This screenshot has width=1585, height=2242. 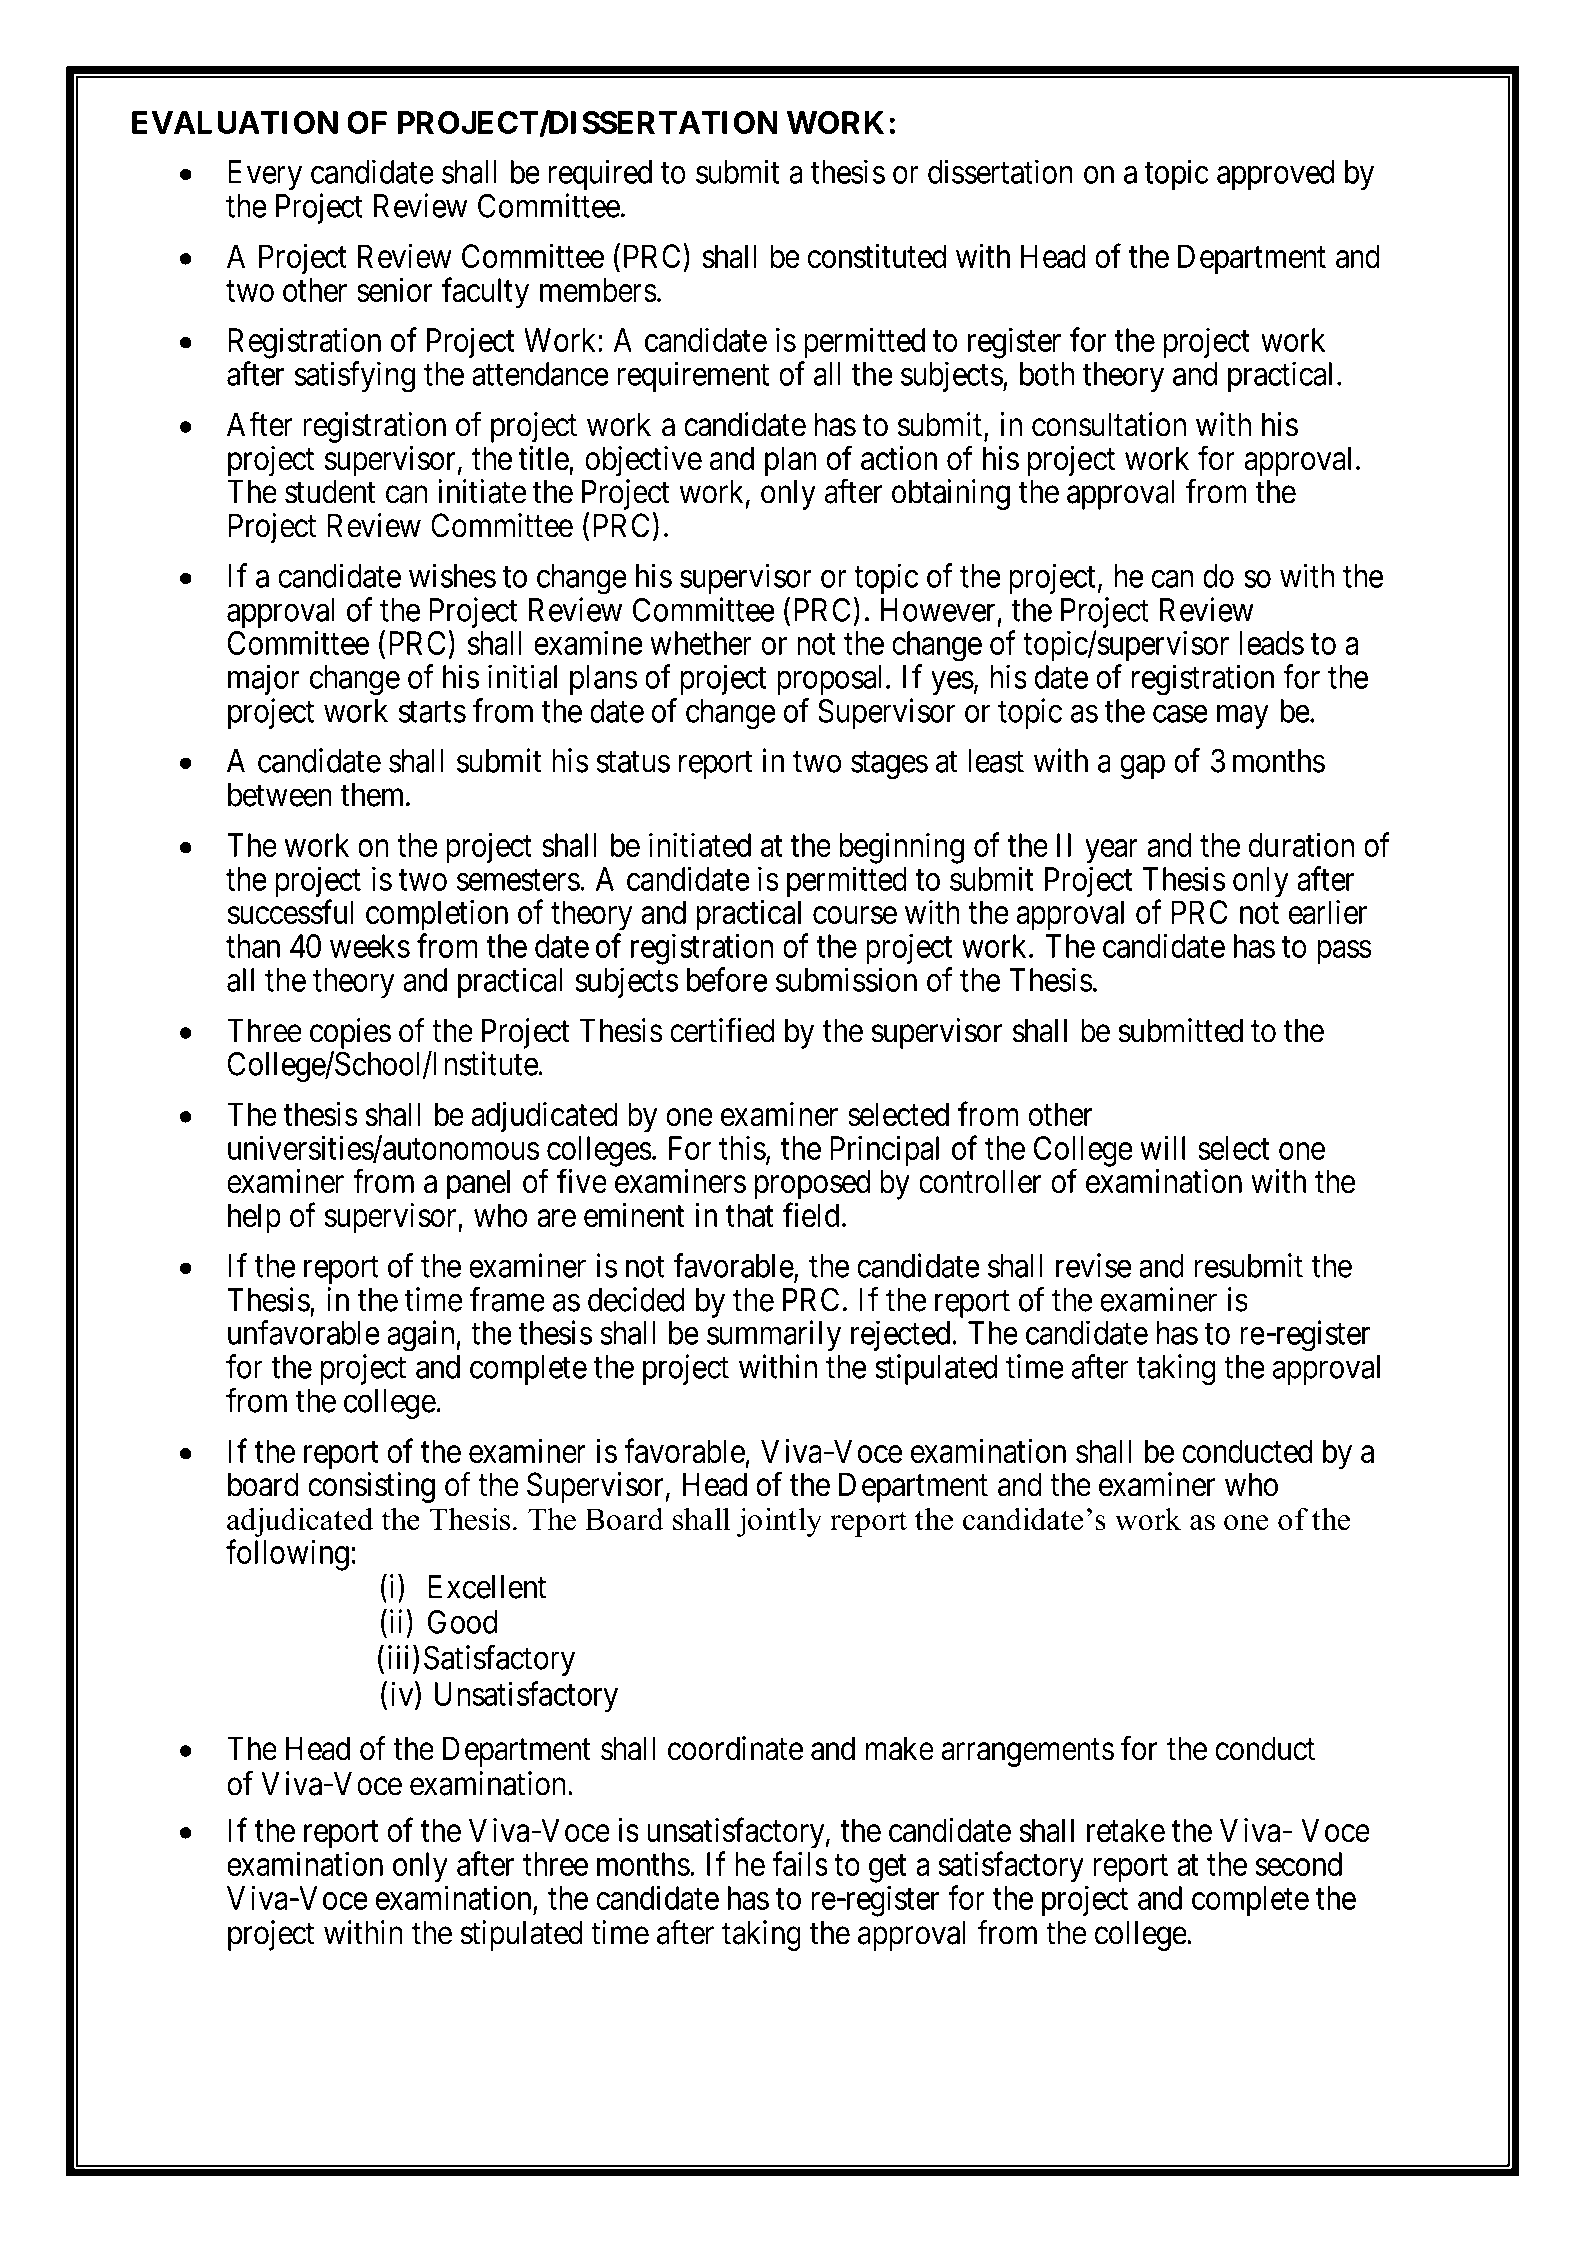 What do you see at coordinates (800, 1863) in the screenshot?
I see `fails` at bounding box center [800, 1863].
